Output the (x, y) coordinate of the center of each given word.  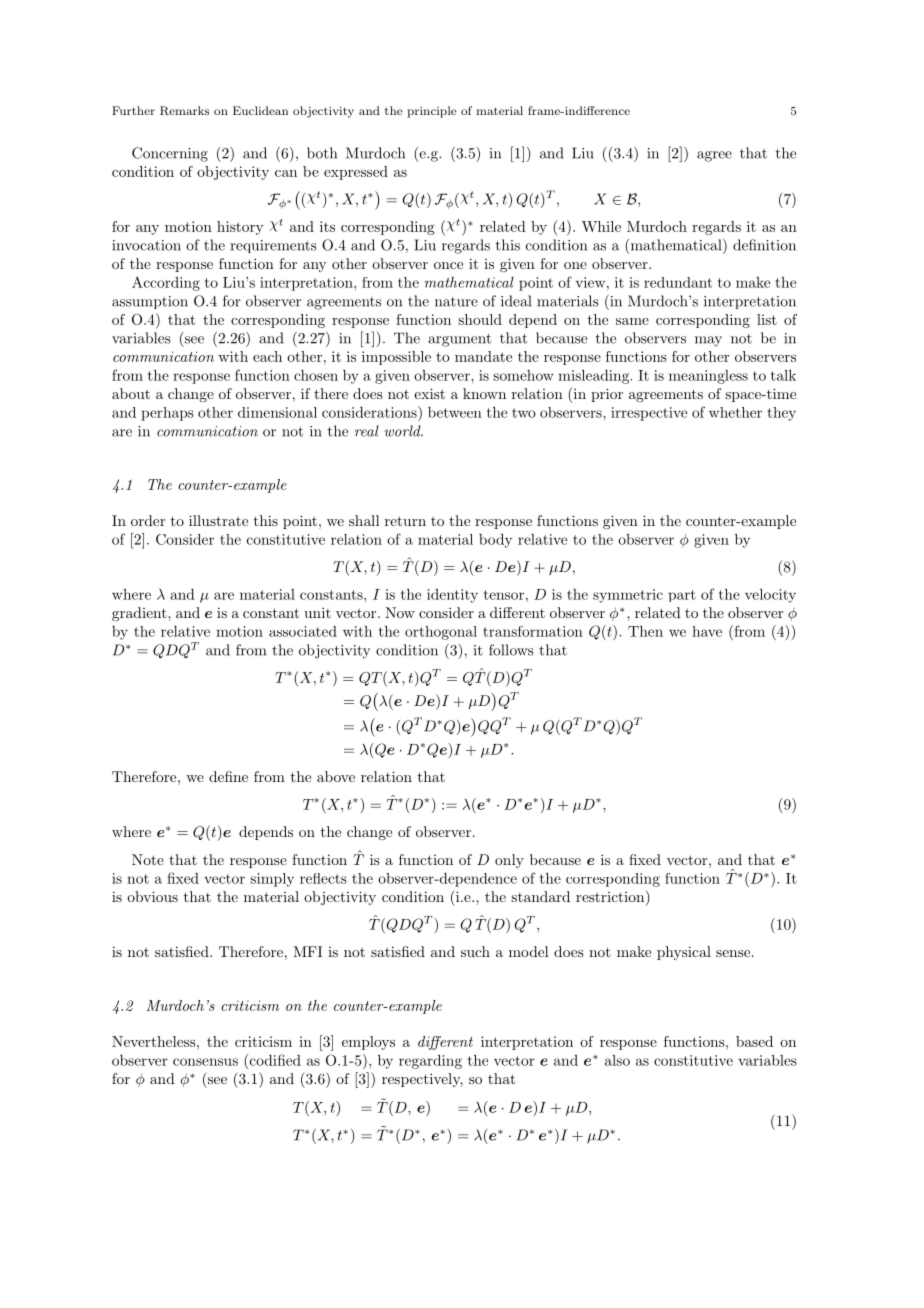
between (455, 412)
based (754, 1041)
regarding (430, 1062)
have (707, 631)
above (336, 776)
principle (431, 112)
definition (764, 245)
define (228, 776)
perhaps (167, 414)
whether (735, 412)
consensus (205, 1062)
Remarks (184, 111)
